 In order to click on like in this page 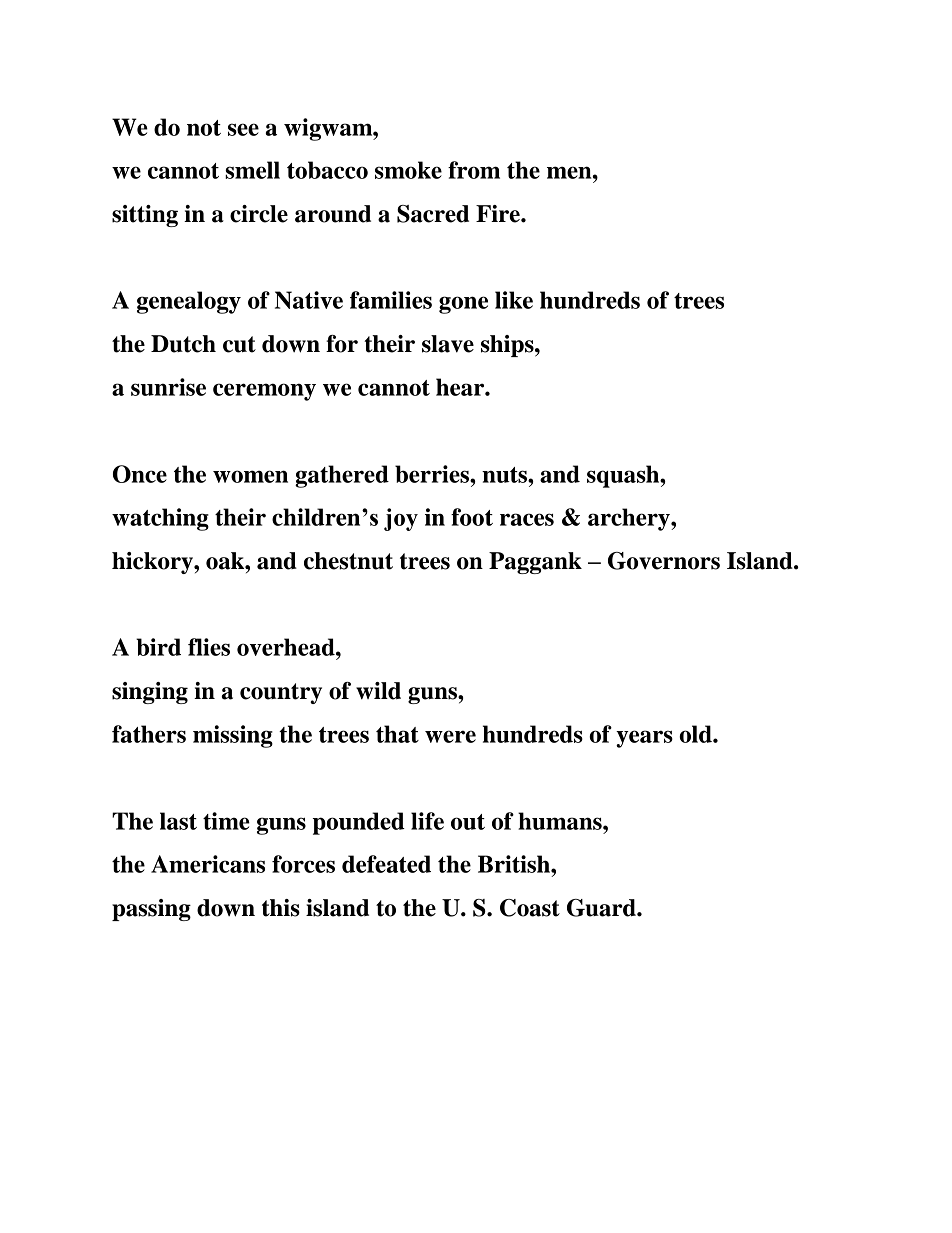, I will do `click(514, 300)`.
